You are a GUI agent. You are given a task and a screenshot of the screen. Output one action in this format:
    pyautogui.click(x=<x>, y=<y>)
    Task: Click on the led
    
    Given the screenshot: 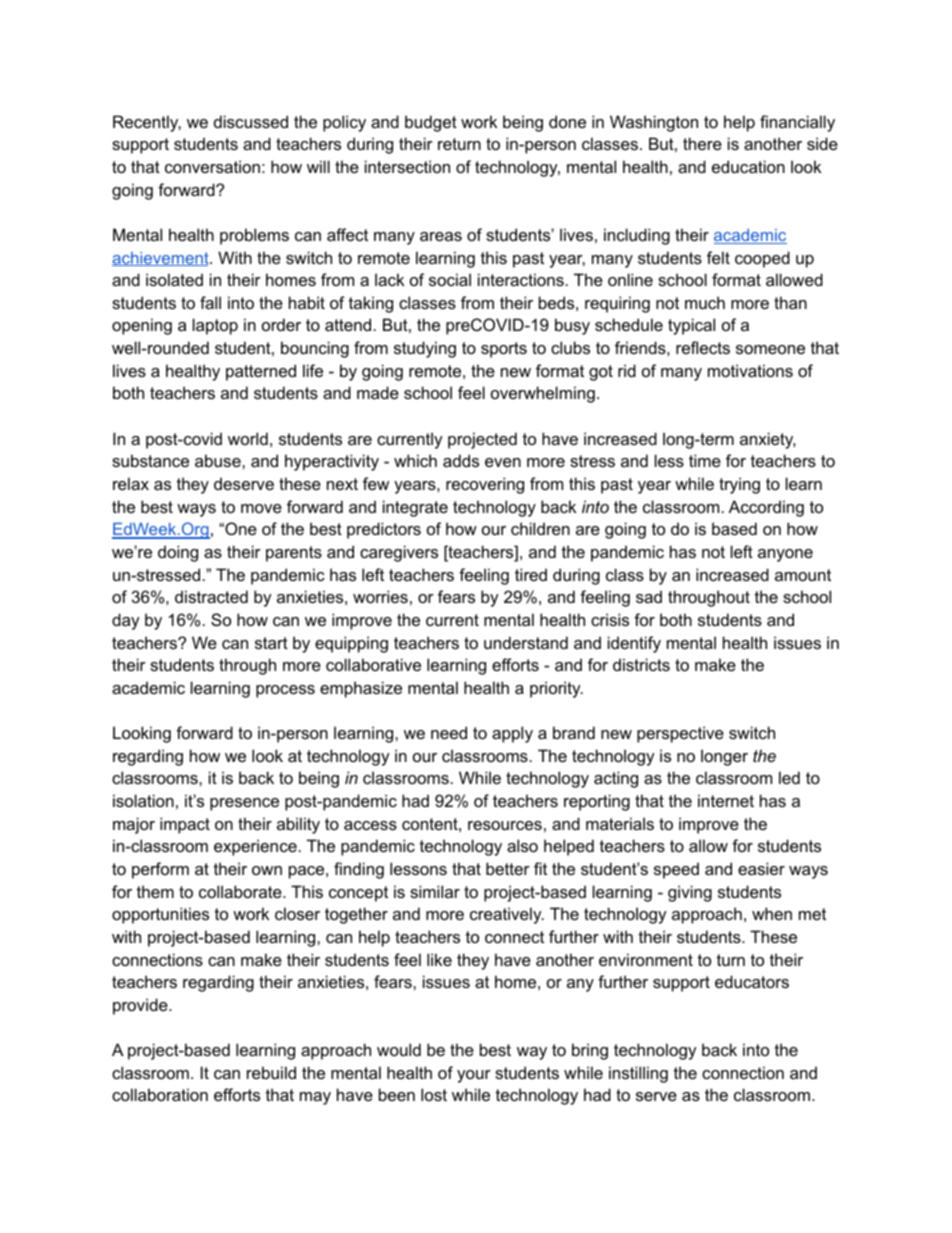 What is the action you would take?
    pyautogui.click(x=789, y=777)
